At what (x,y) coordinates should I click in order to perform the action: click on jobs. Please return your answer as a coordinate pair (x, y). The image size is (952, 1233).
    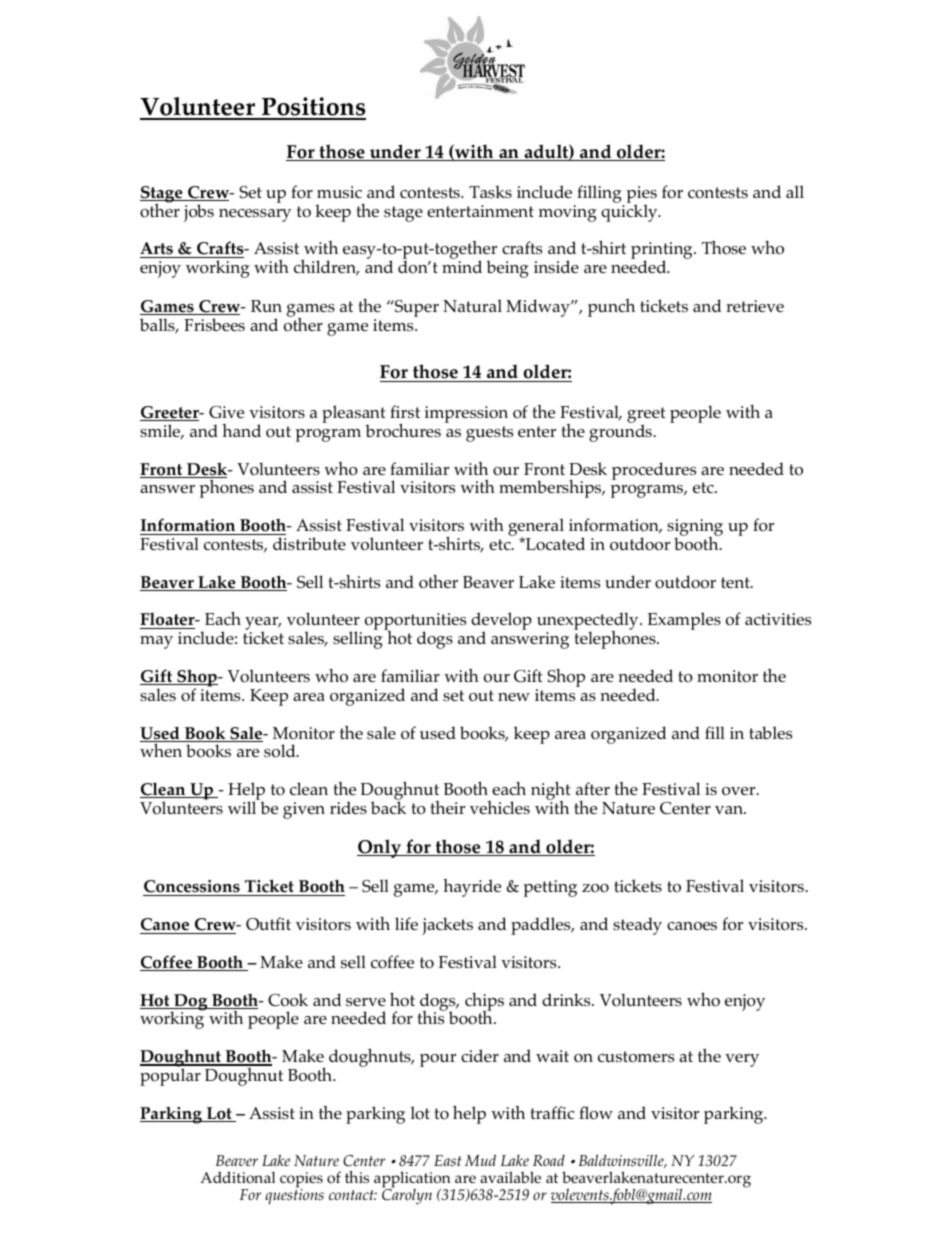
    Looking at the image, I should click on (199, 213).
